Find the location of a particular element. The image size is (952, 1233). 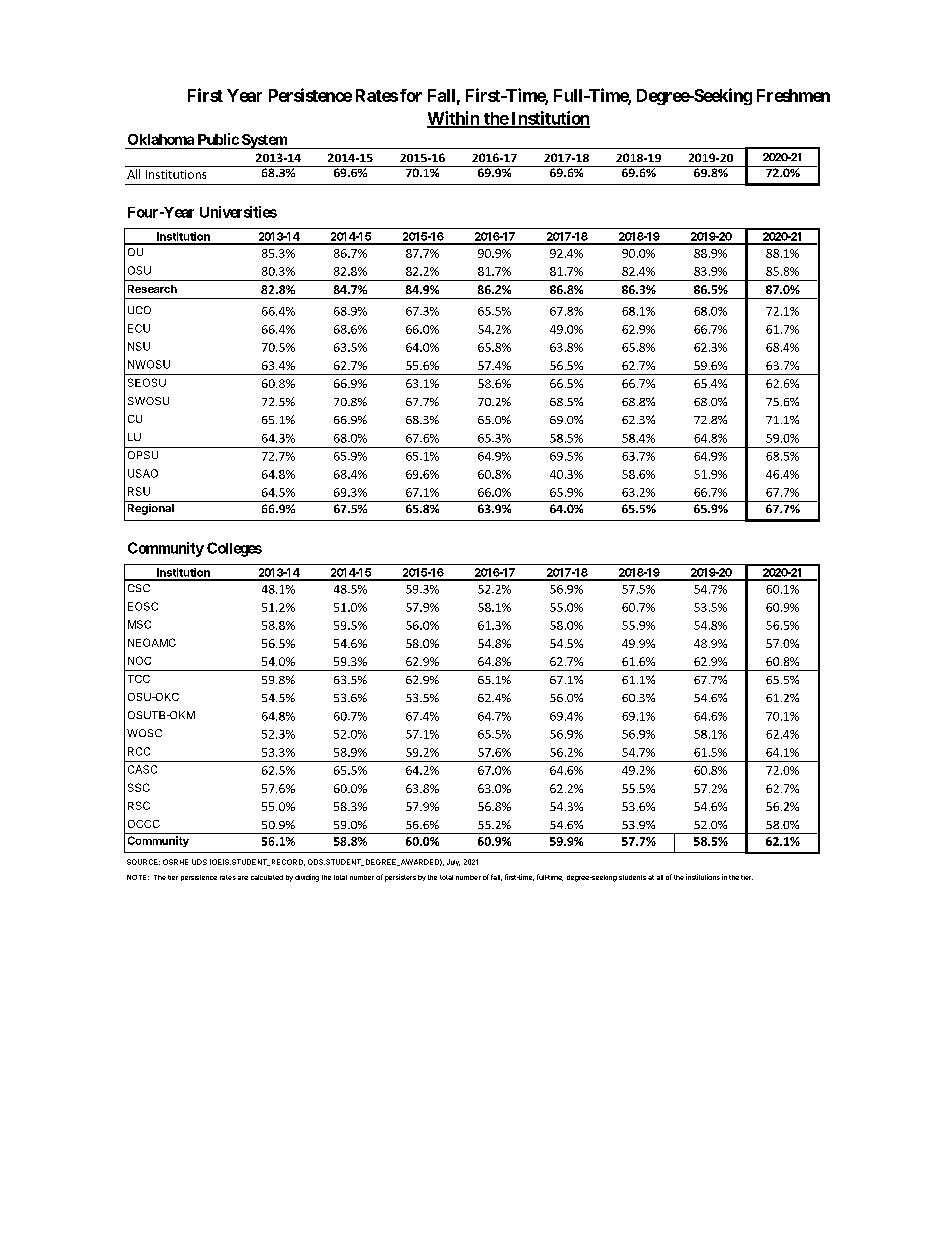

dividing is located at coordinates (307, 878).
